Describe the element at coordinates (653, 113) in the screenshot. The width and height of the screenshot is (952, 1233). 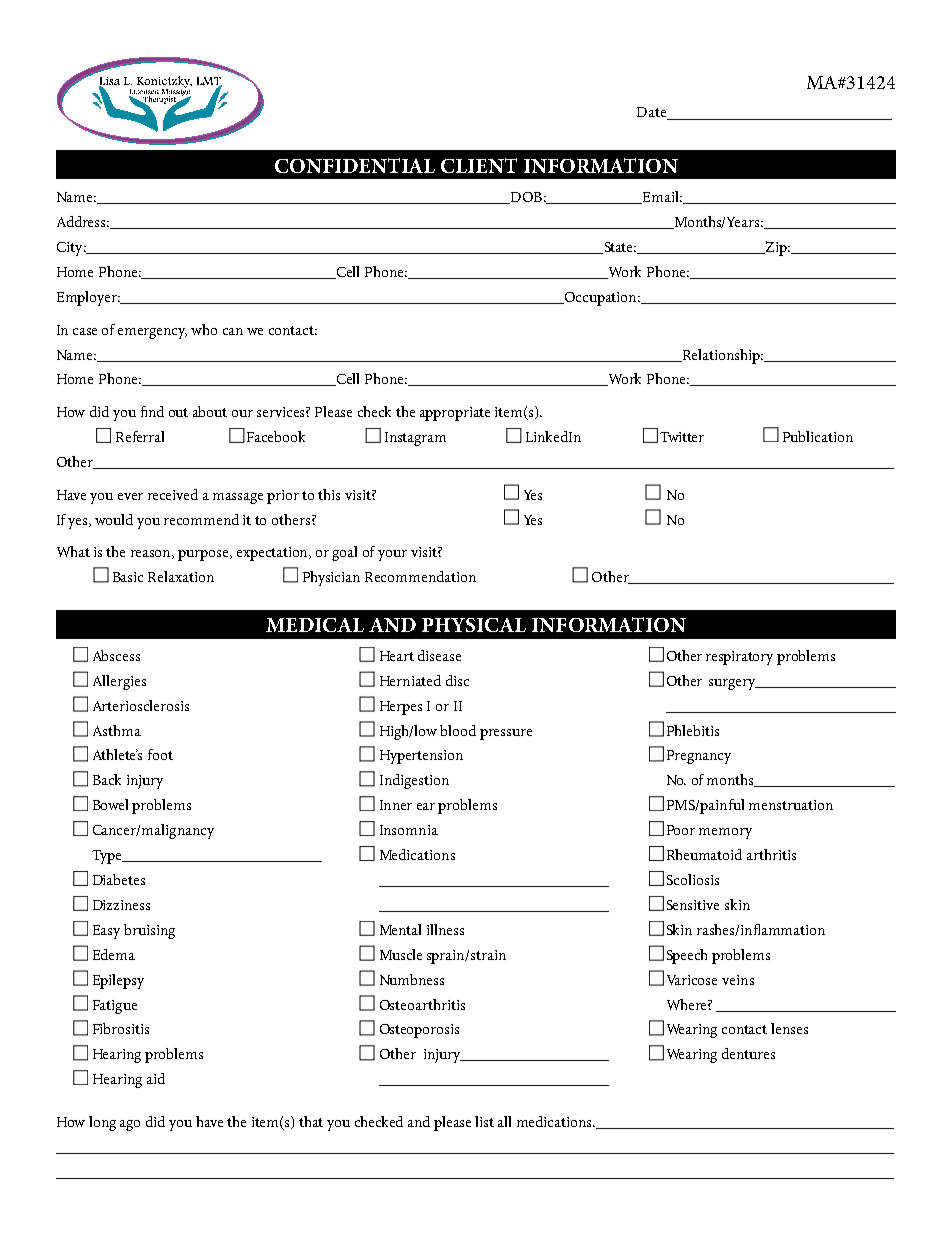
I see `Date` at that location.
